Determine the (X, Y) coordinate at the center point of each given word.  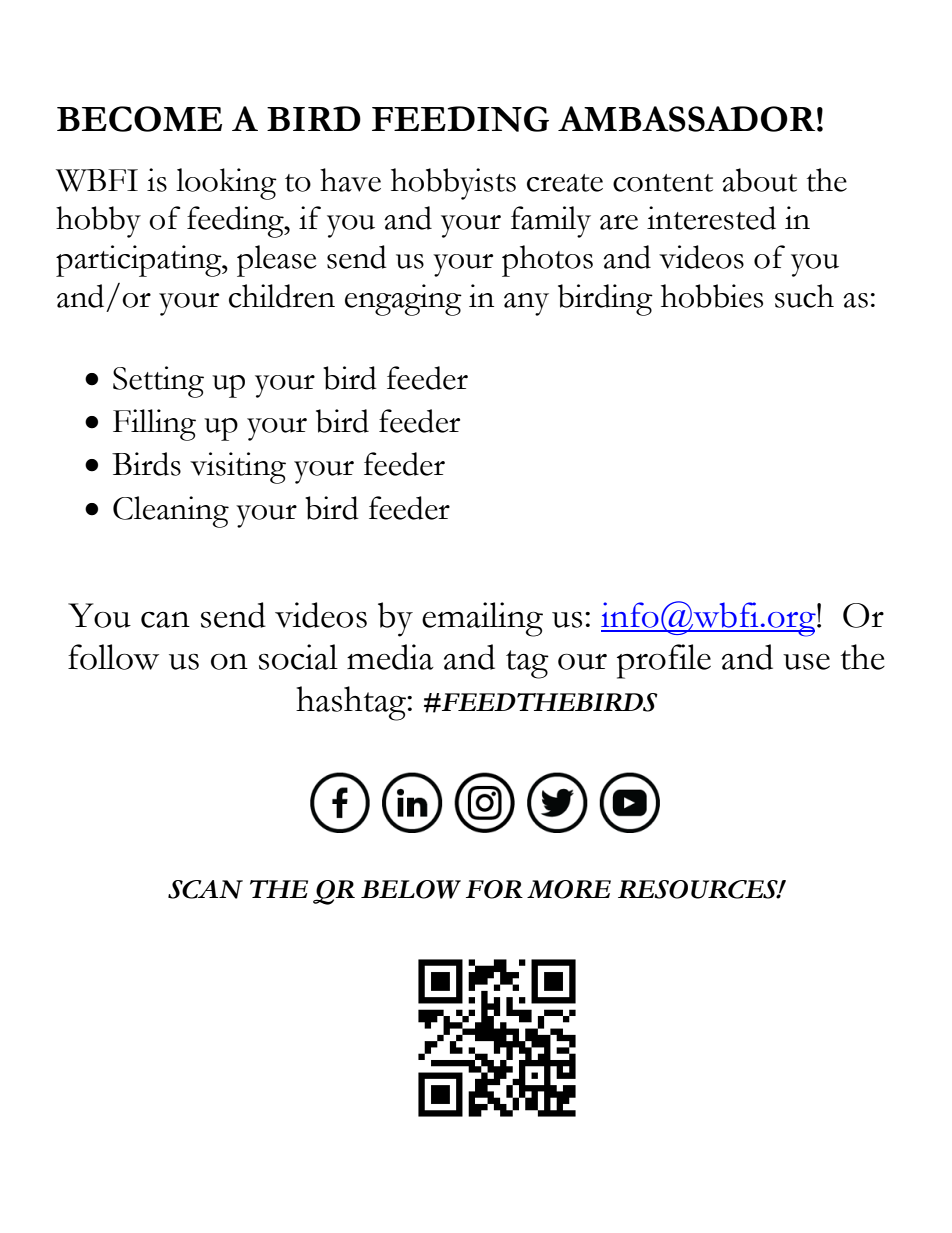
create (565, 183)
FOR (494, 889)
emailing (482, 619)
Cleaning (171, 512)
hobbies (712, 296)
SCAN (205, 889)
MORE (569, 889)
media (390, 657)
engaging (403, 300)
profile (664, 661)
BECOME (139, 119)
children (282, 296)
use (806, 662)
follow (113, 657)
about (759, 180)
